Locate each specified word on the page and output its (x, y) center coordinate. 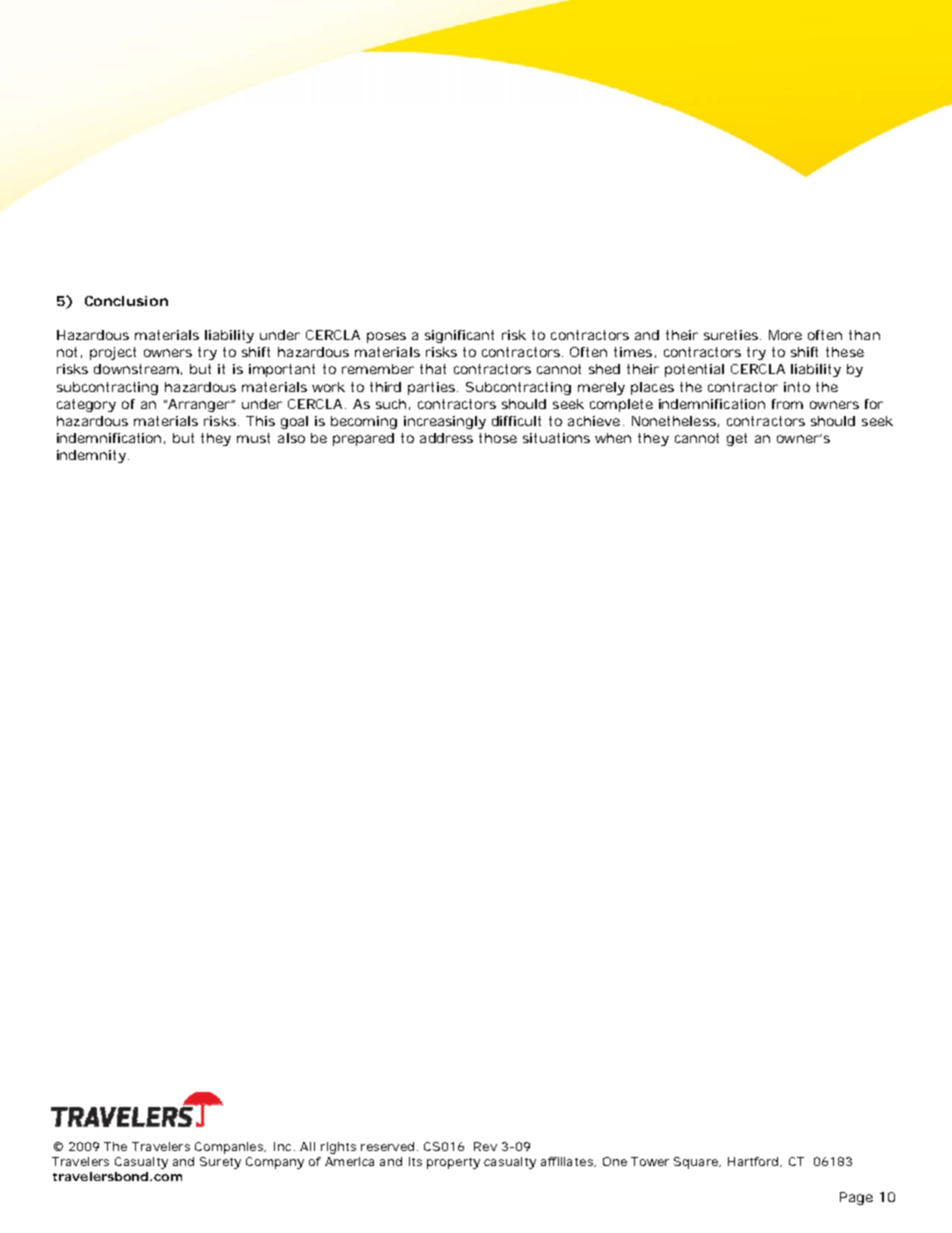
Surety (220, 1163)
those (498, 438)
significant (459, 336)
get (737, 439)
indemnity (91, 456)
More (785, 335)
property (453, 1163)
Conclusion (126, 301)
